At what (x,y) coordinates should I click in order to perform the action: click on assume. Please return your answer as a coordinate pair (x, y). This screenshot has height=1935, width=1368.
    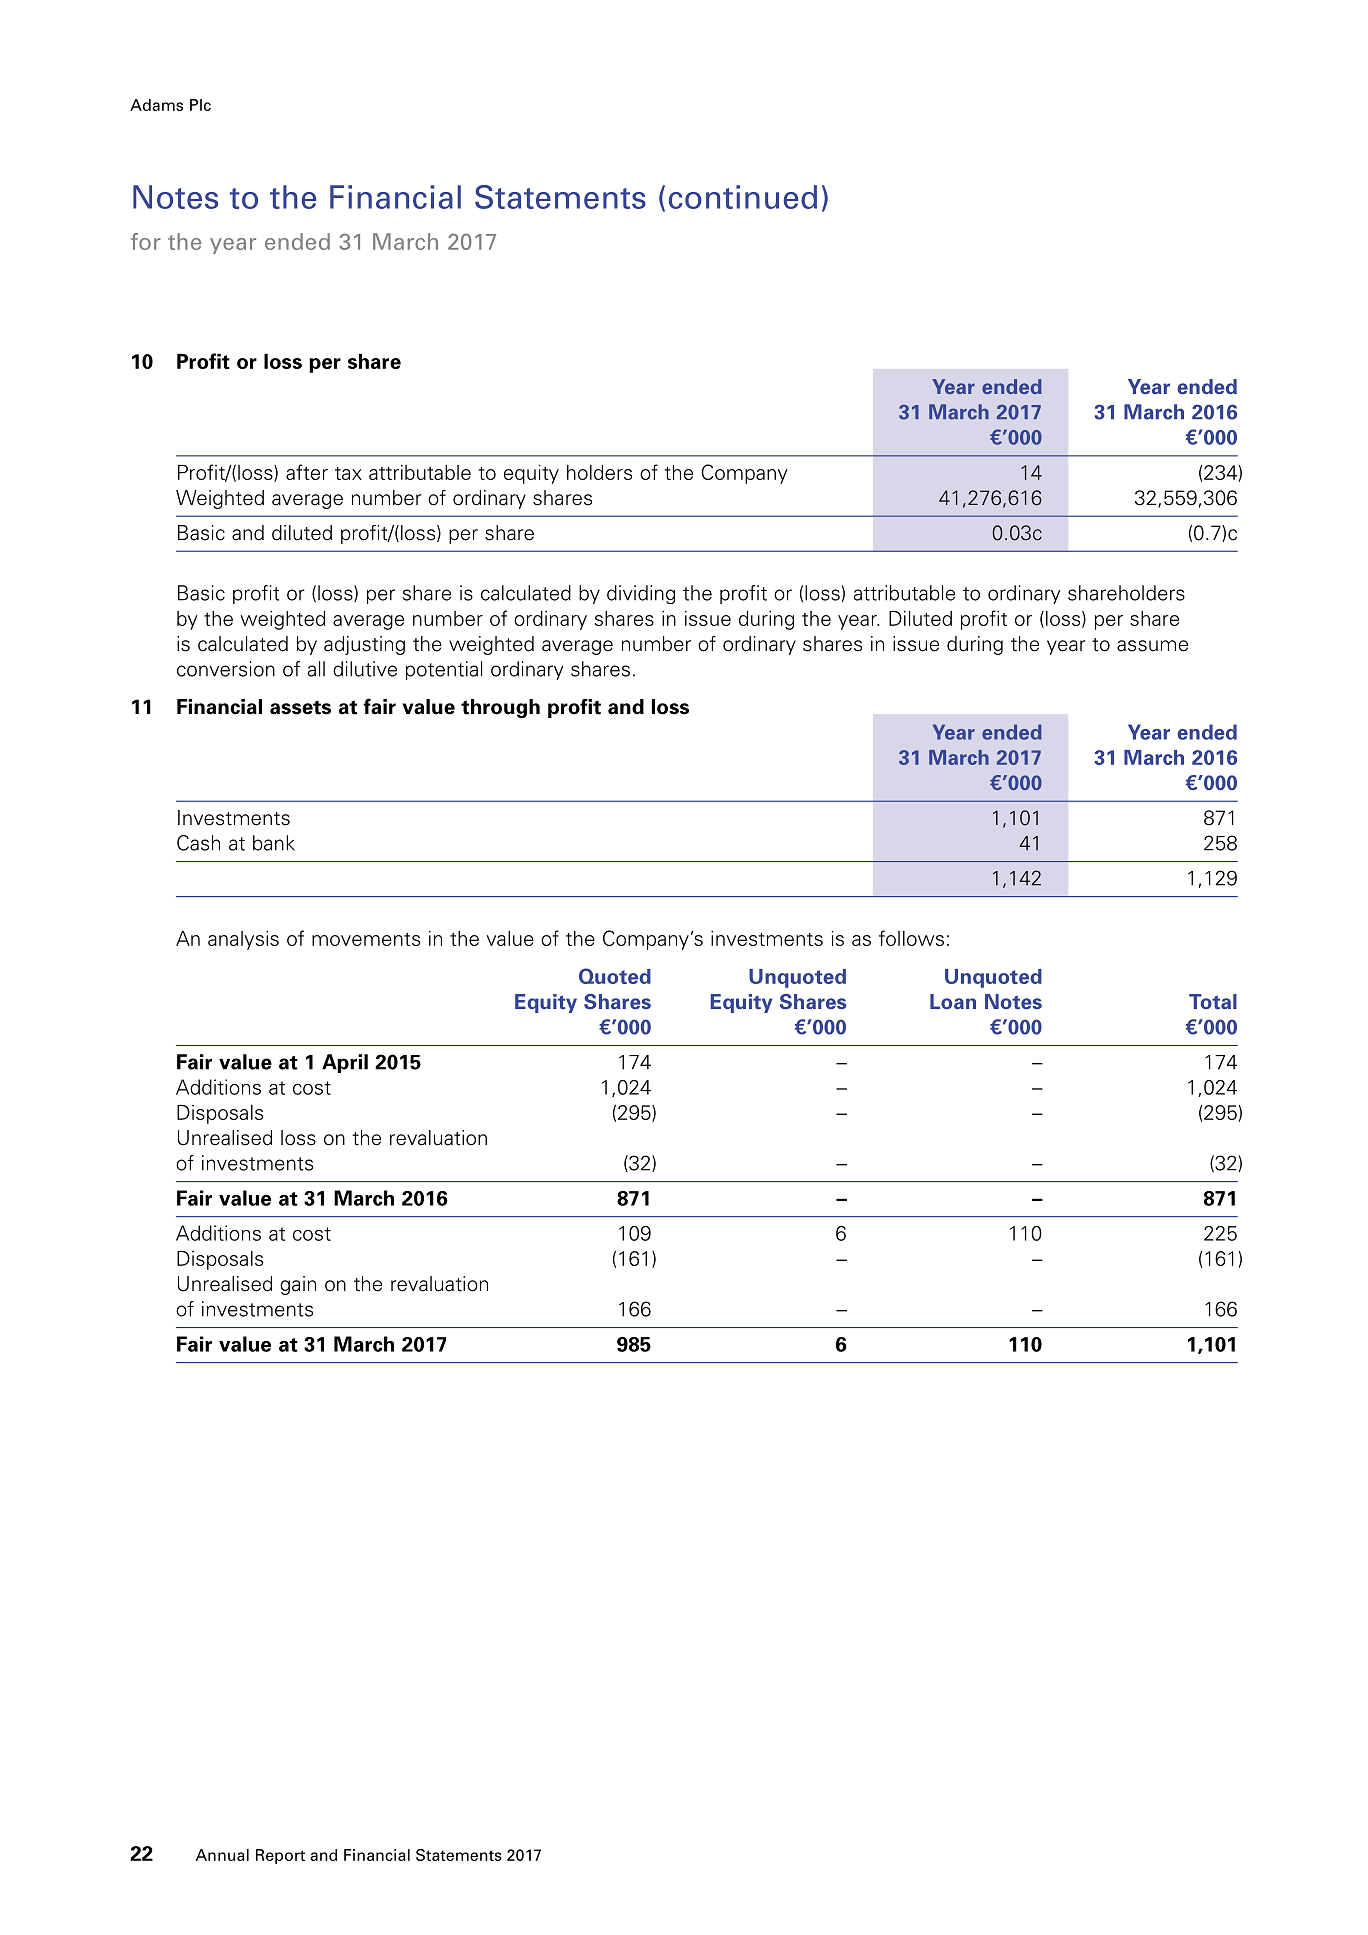
    Looking at the image, I should click on (1152, 646).
